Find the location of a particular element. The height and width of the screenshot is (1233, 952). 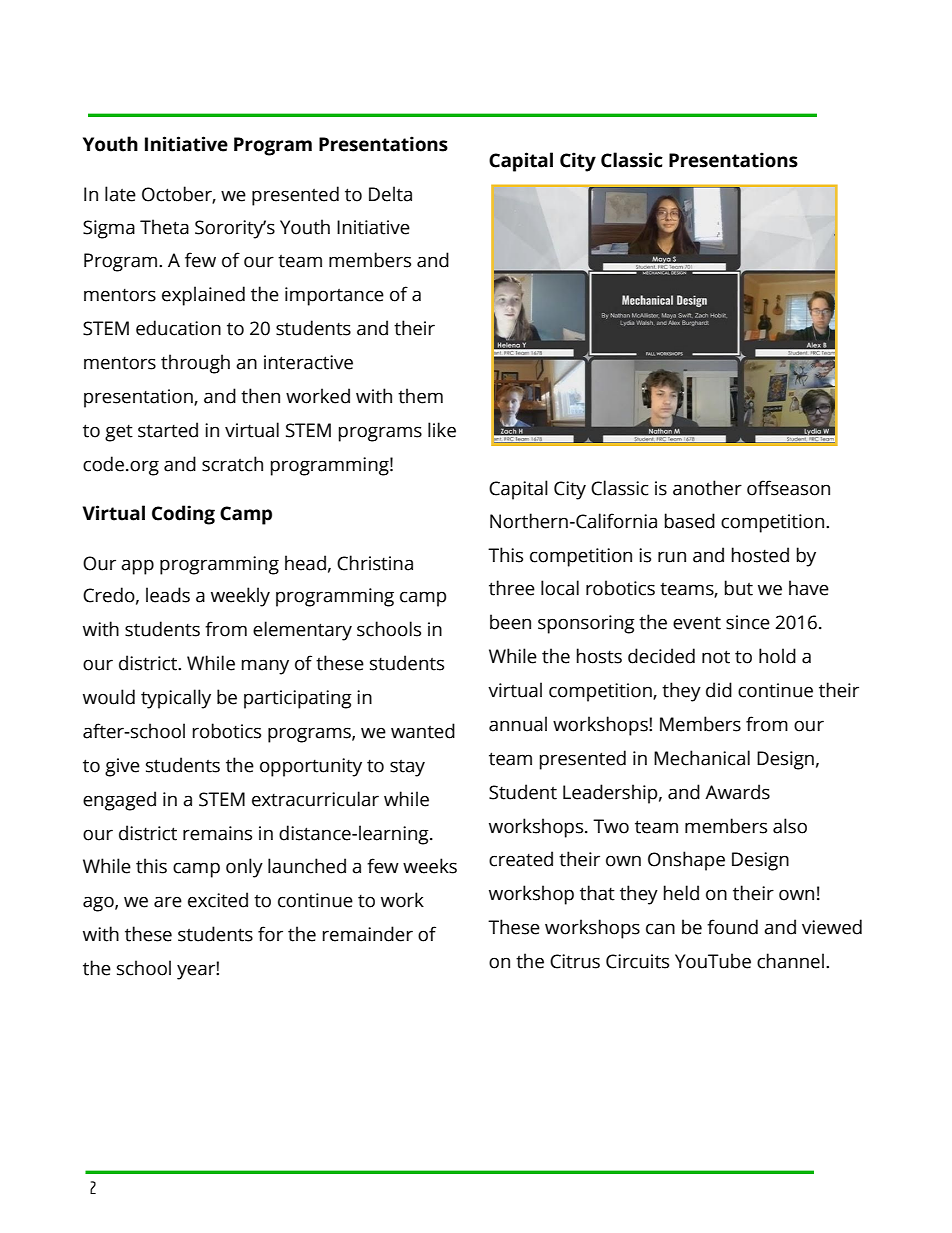

three is located at coordinates (512, 588).
